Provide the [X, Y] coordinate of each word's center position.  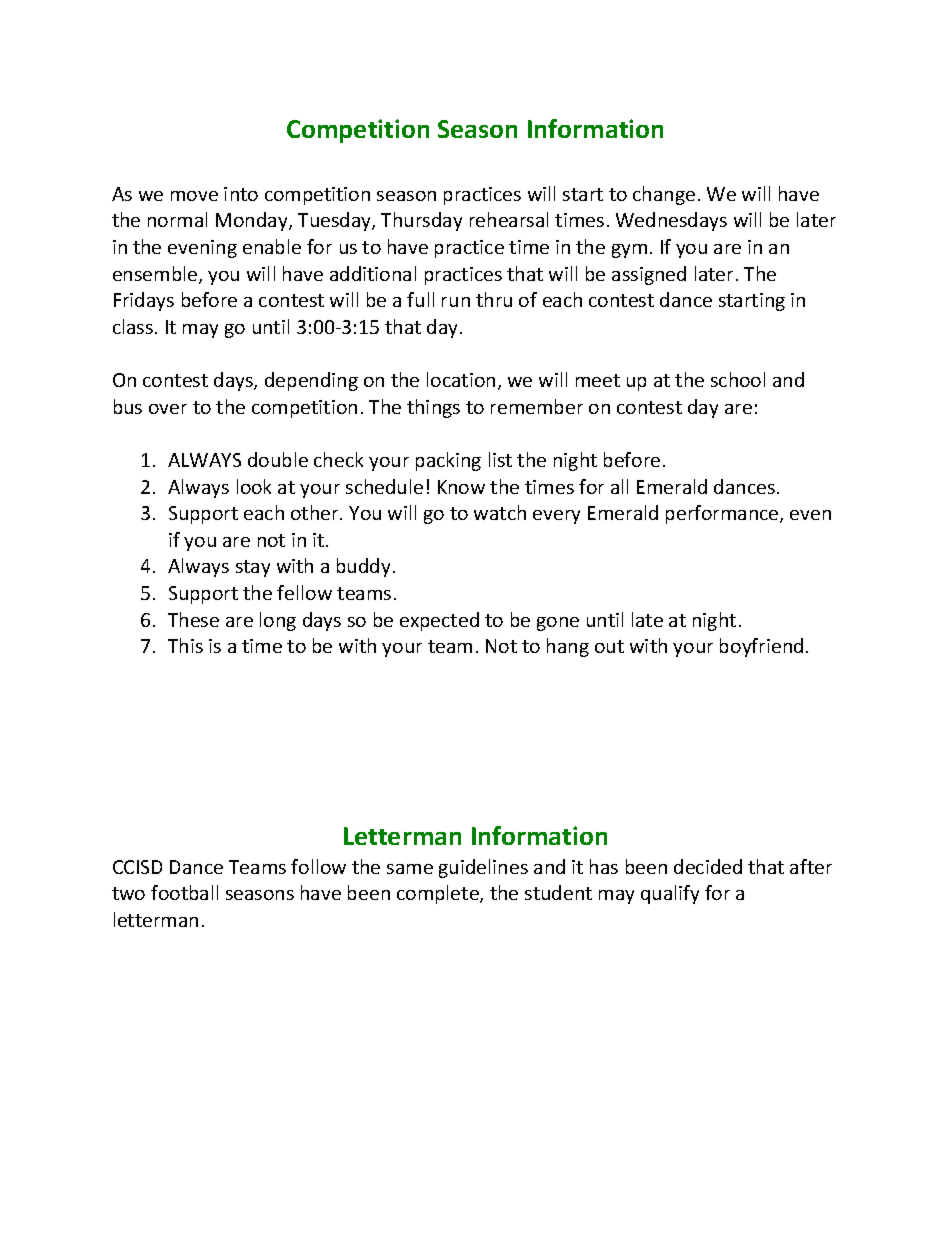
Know [461, 487]
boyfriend [761, 647]
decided [708, 866]
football [184, 892]
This [185, 645]
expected [439, 621]
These [193, 619]
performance [723, 514]
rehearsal [509, 219]
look [254, 486]
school [738, 379]
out [609, 646]
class [133, 326]
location [461, 379]
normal [177, 219]
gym [629, 251]
